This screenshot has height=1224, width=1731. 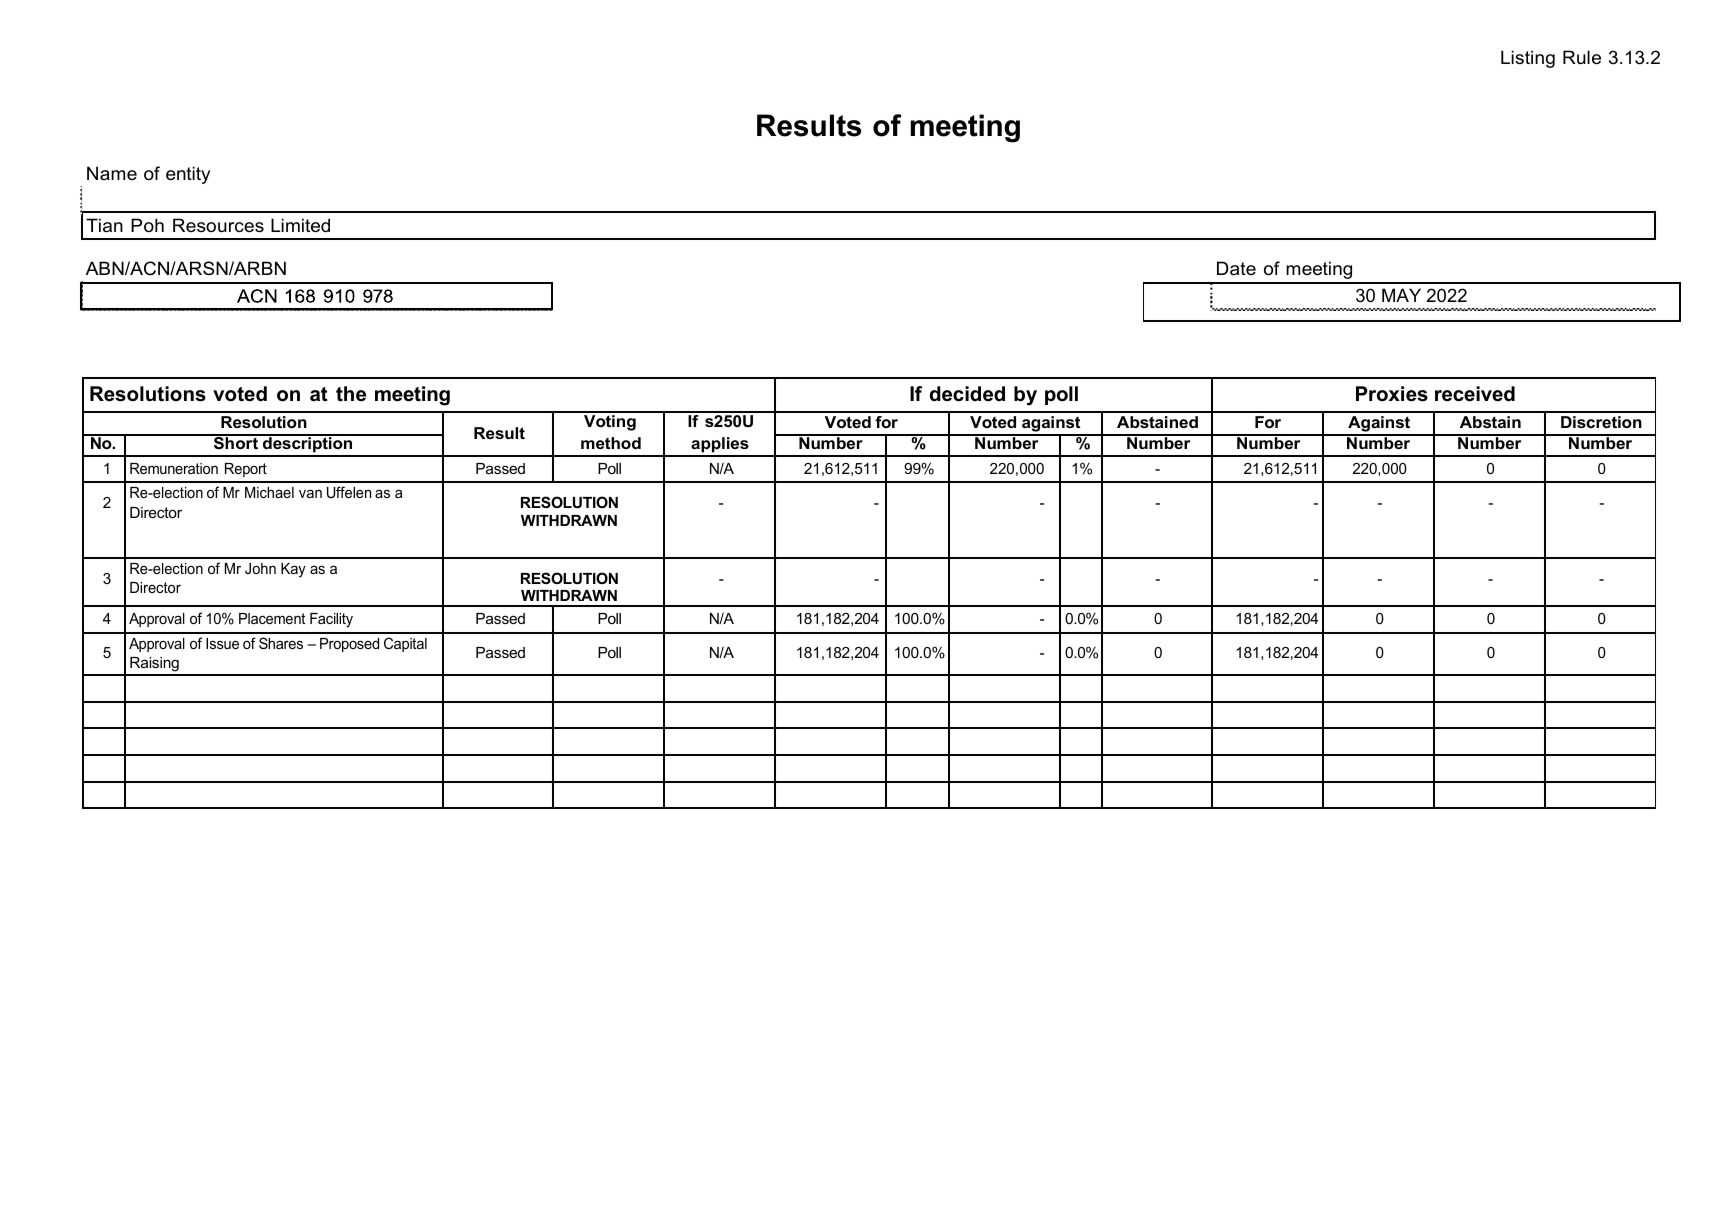 What do you see at coordinates (1236, 268) in the screenshot?
I see `Date` at bounding box center [1236, 268].
